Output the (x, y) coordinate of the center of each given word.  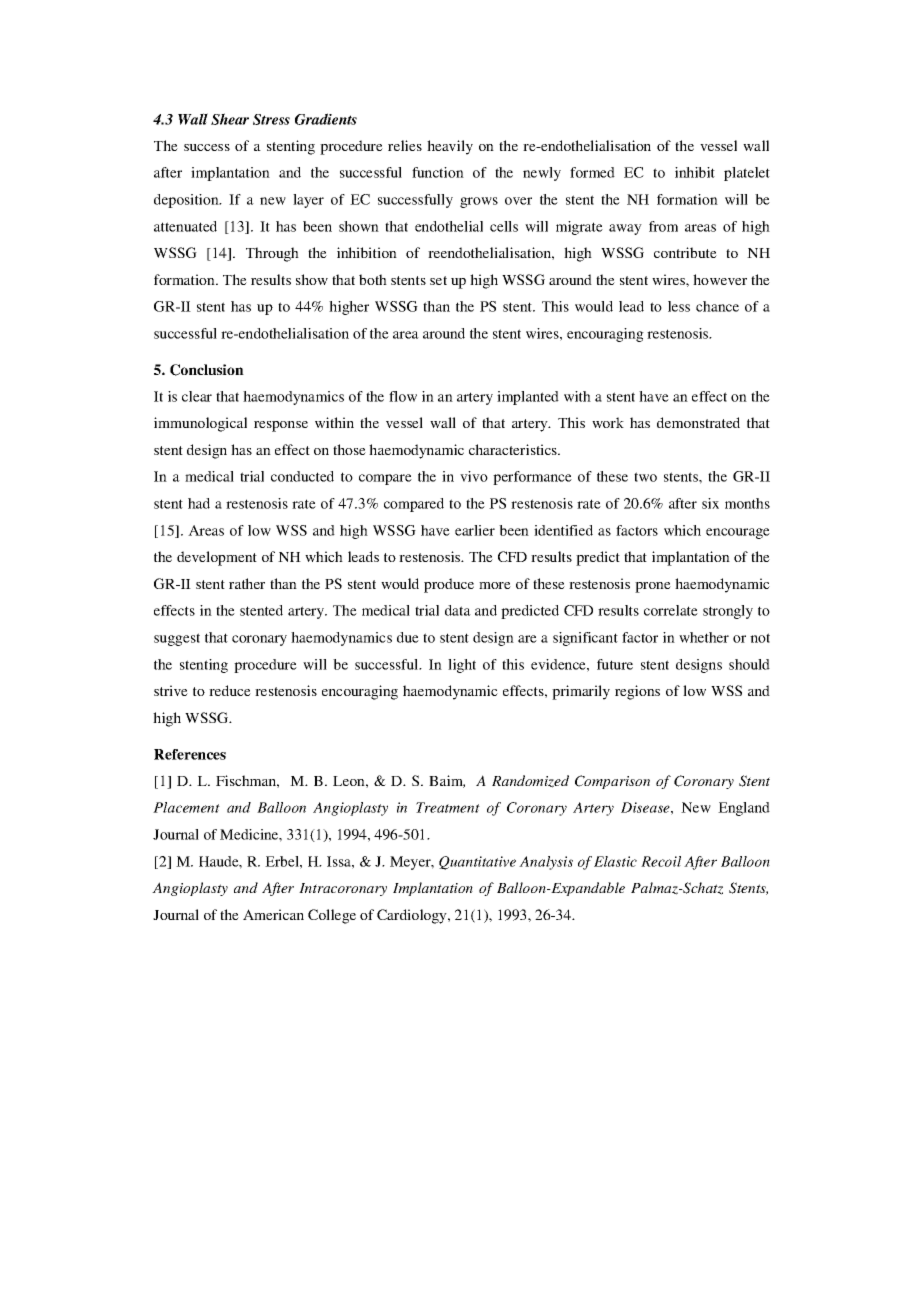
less (679, 306)
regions (637, 692)
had (199, 503)
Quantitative (477, 863)
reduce (230, 690)
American (273, 914)
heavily (450, 147)
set (438, 280)
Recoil (661, 861)
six (710, 503)
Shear (230, 119)
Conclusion (207, 370)
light (462, 666)
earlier (475, 530)
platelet (747, 174)
